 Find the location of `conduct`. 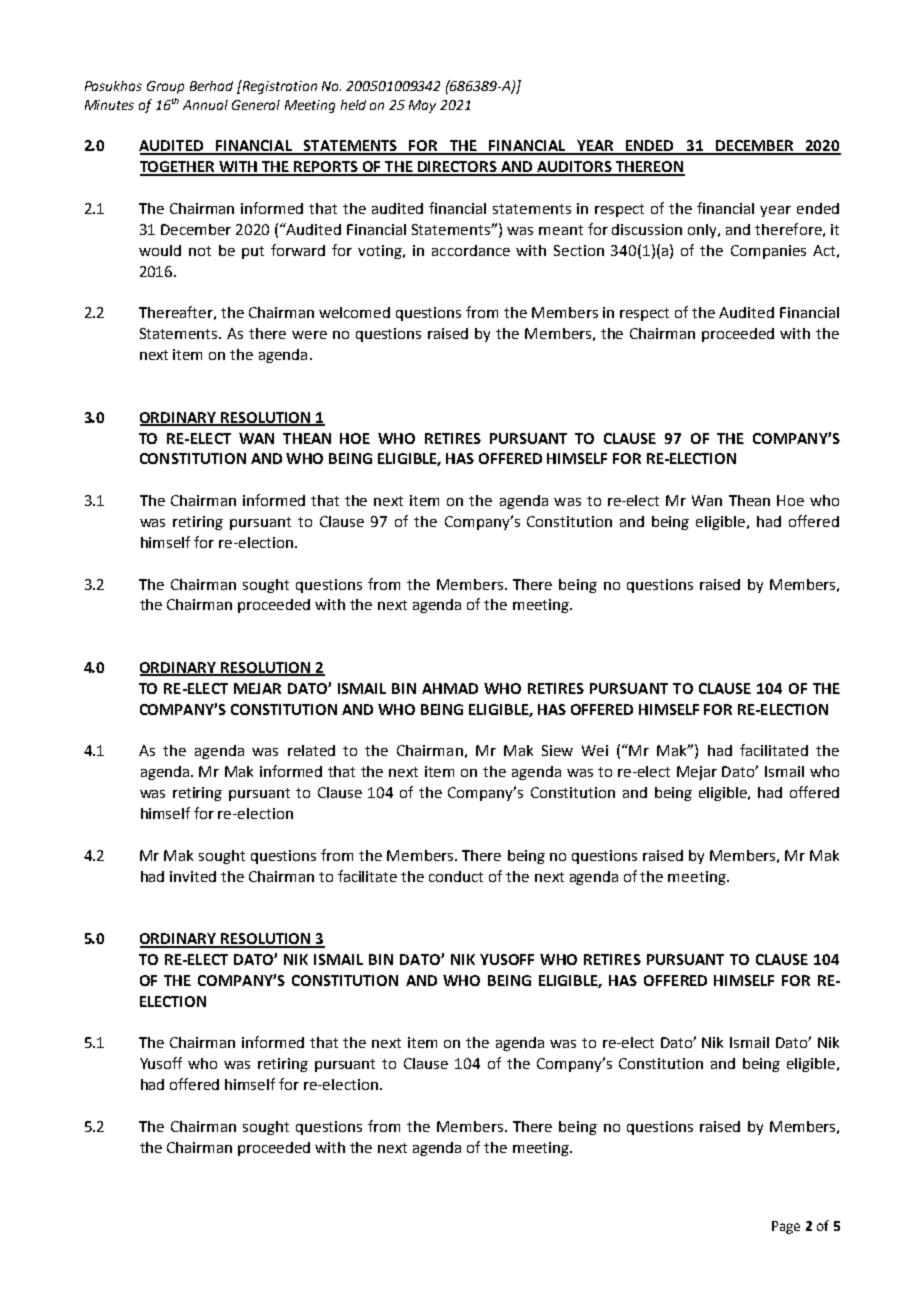

conduct is located at coordinates (456, 876).
